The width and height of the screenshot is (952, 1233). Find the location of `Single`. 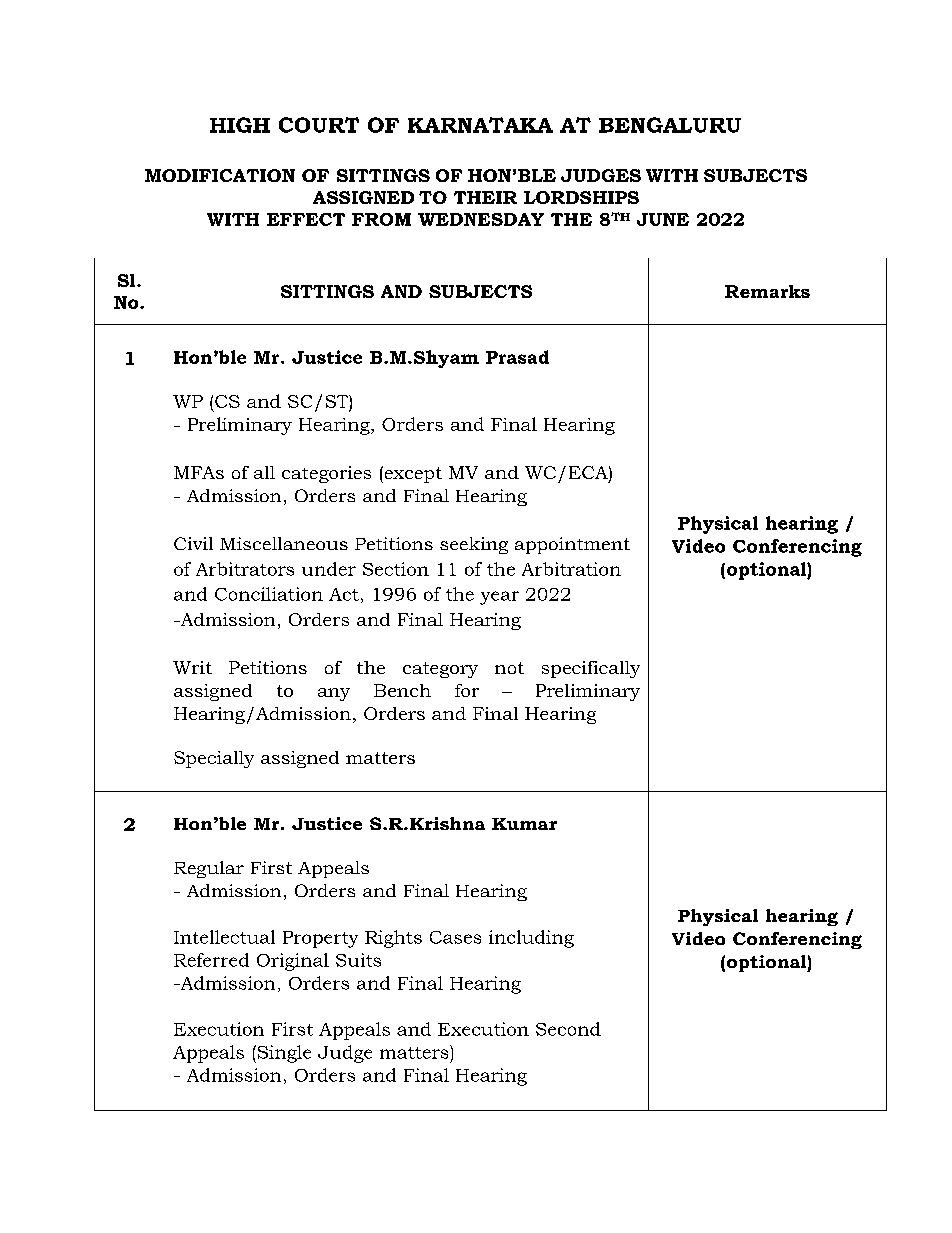

Single is located at coordinates (283, 1054).
